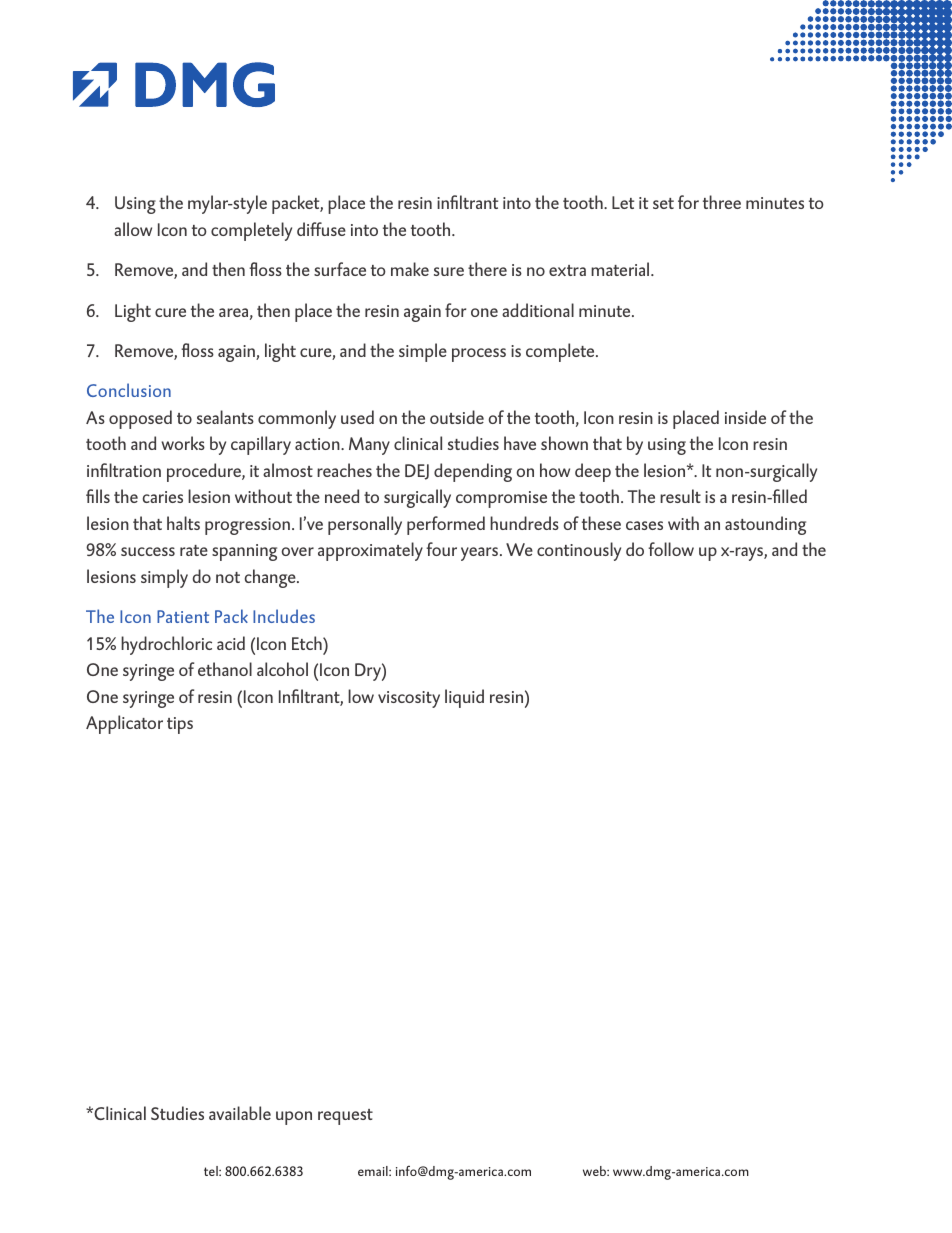  Describe the element at coordinates (663, 203) in the page. I see `set` at that location.
